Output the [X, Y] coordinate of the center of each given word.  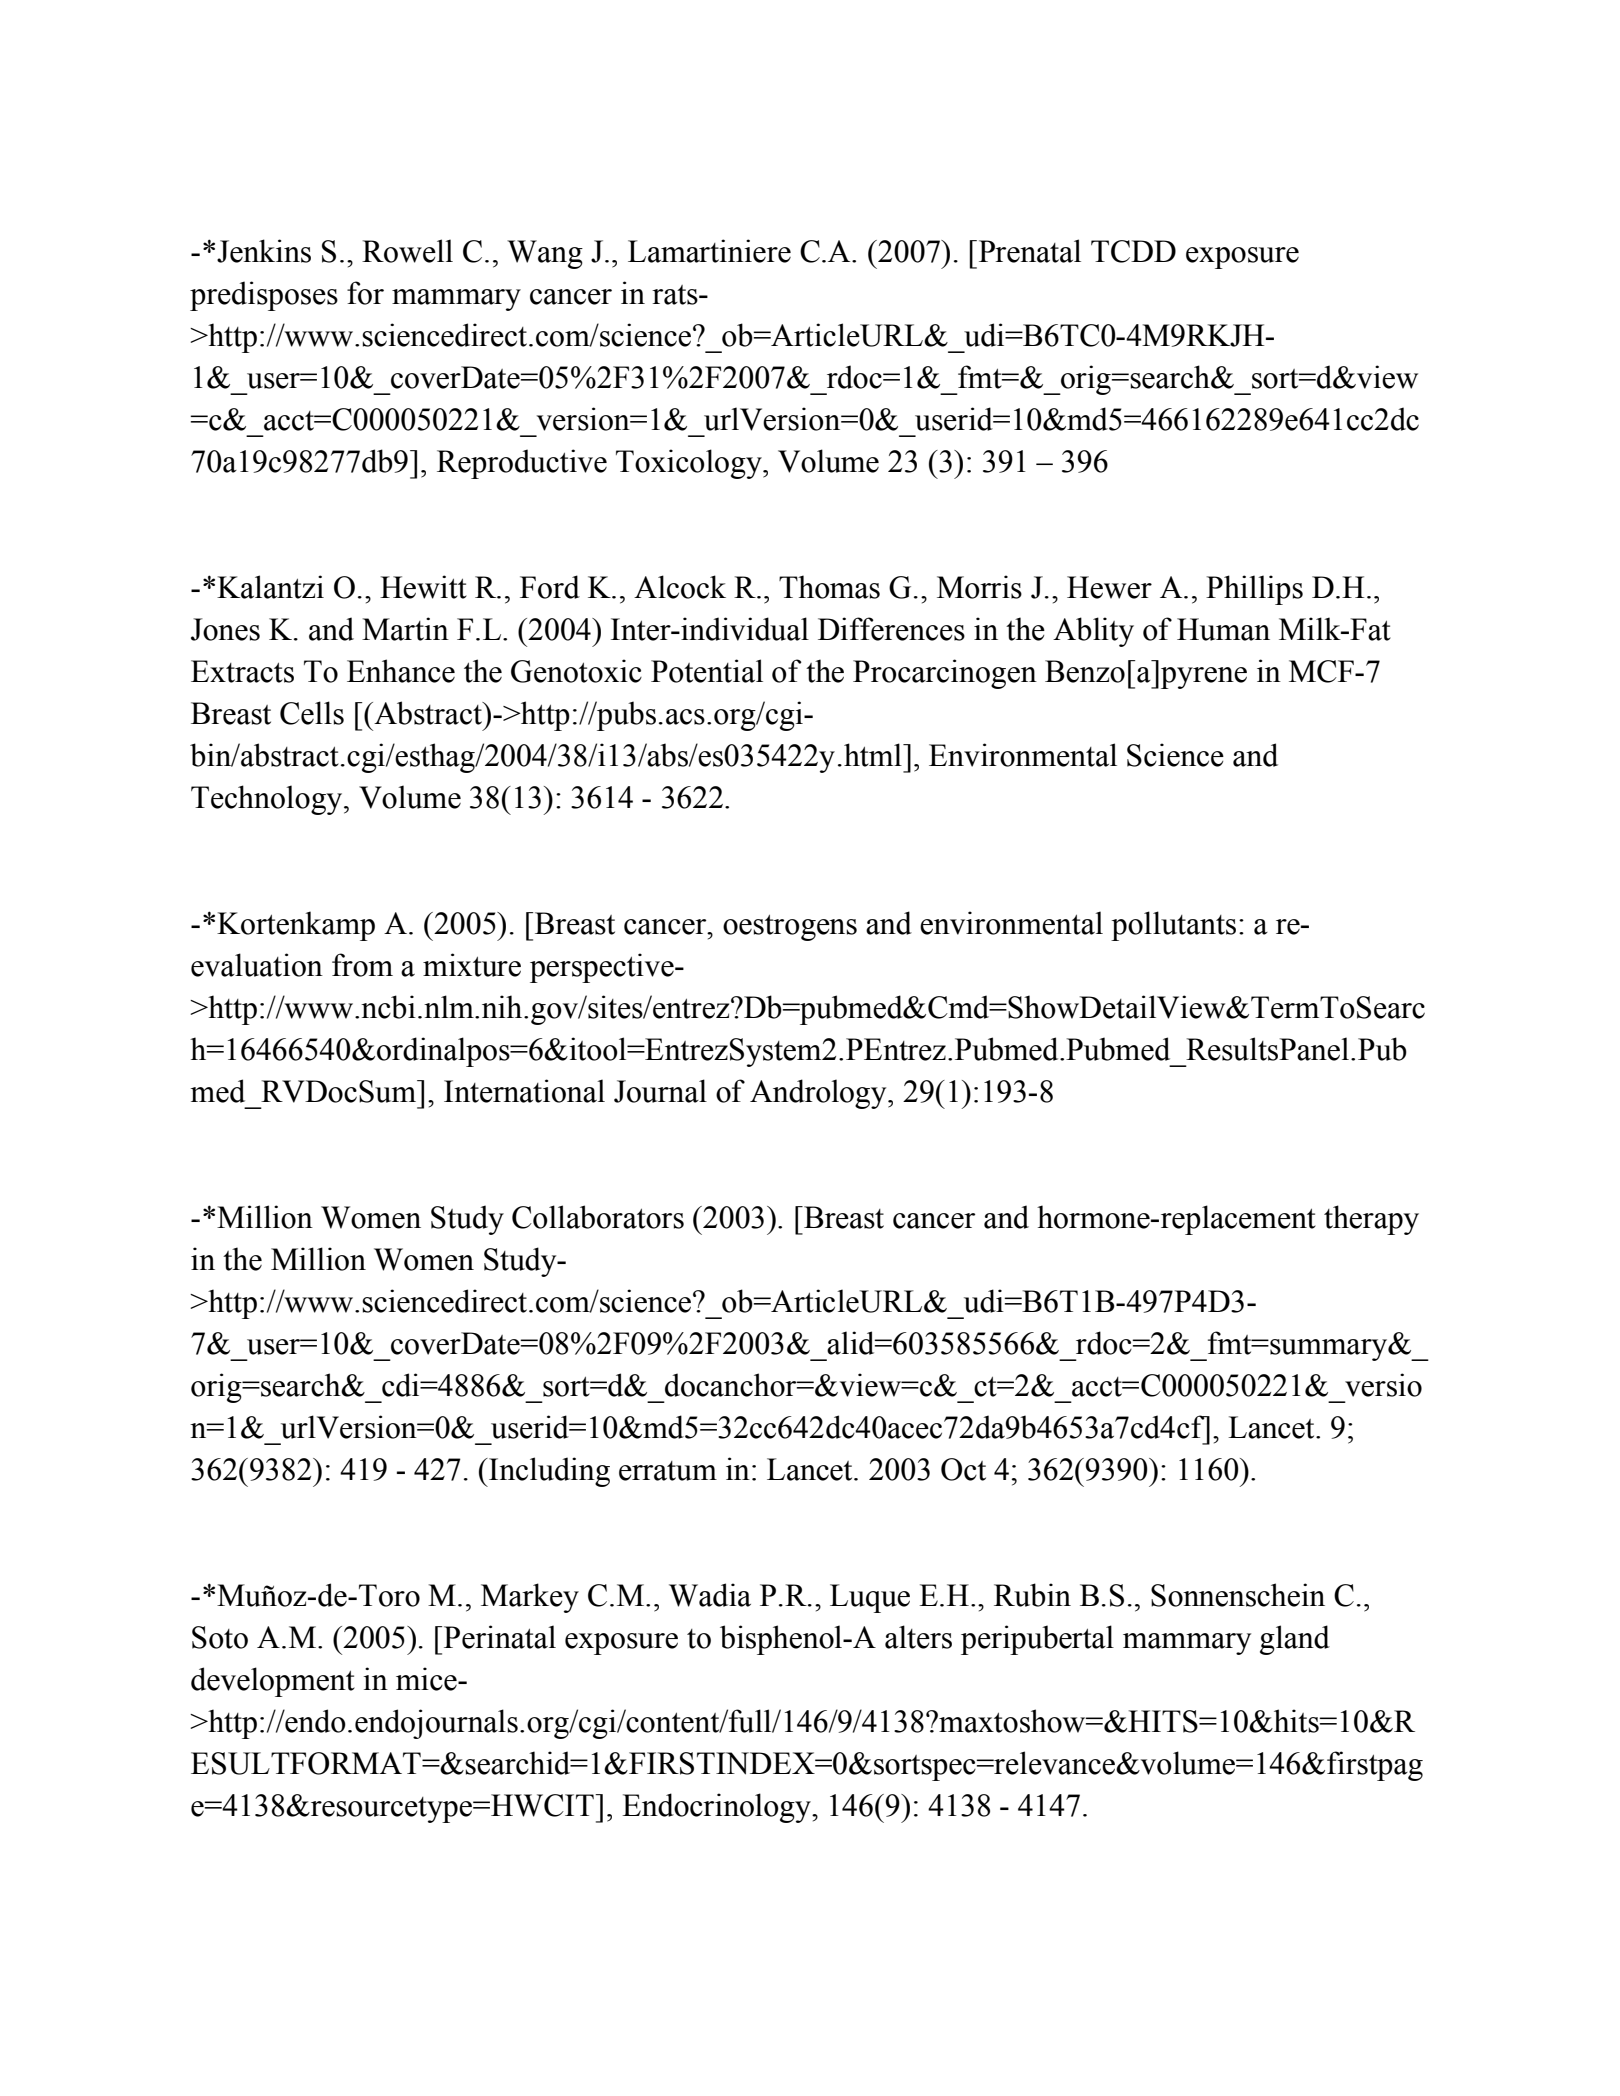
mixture [472, 965]
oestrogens [790, 928]
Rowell [407, 251]
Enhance [401, 671]
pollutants [1173, 926]
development [273, 1682]
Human [1223, 629]
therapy [1371, 1220]
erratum [668, 1471]
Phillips [1254, 590]
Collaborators [598, 1217]
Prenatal [1028, 251]
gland [1295, 1640]
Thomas [829, 587]
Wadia [710, 1595]
